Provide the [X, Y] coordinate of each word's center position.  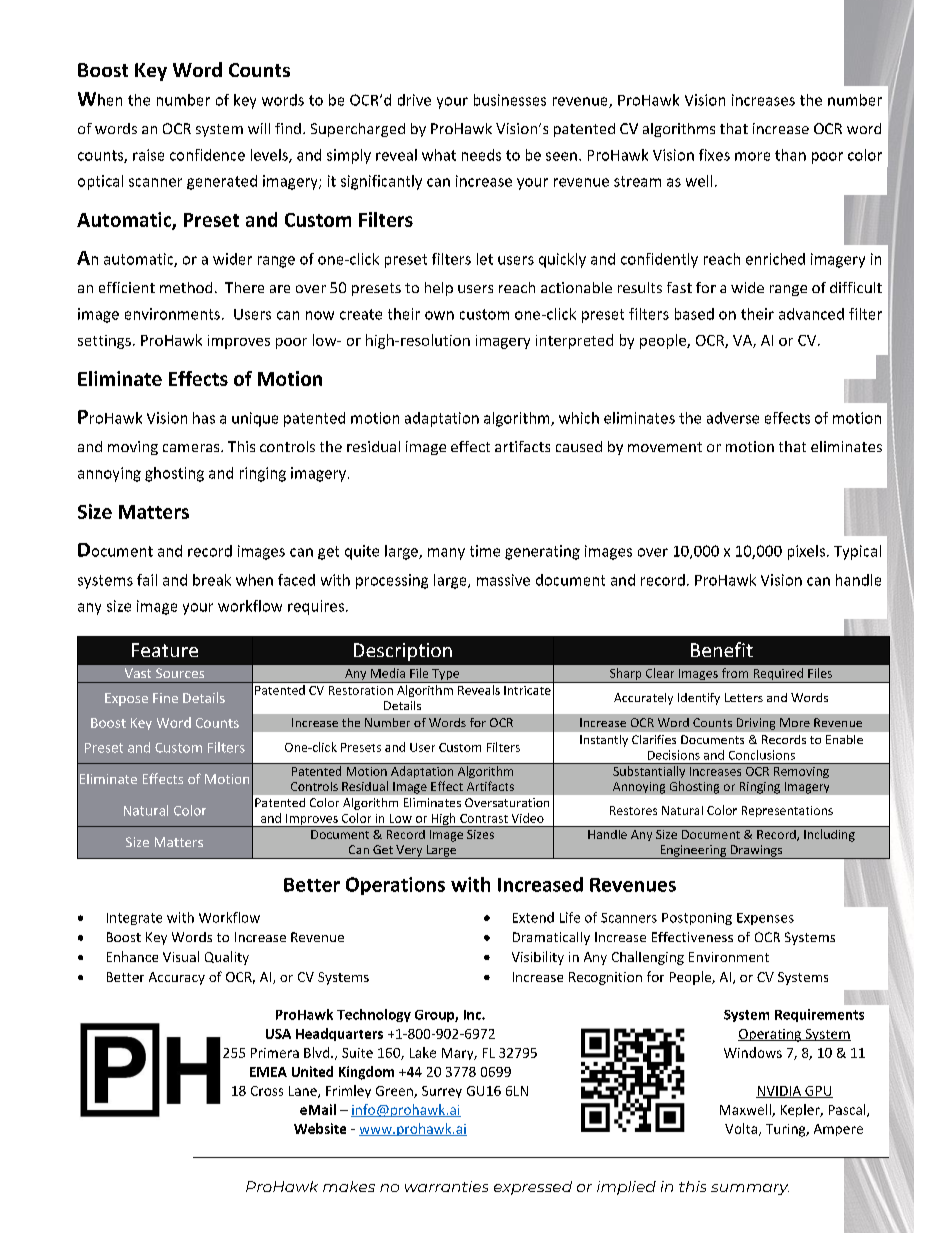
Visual [181, 956]
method [186, 287]
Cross [267, 1091]
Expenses [765, 919]
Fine [165, 698]
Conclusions [762, 755]
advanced [811, 314]
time [485, 551]
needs [481, 155]
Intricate [527, 690]
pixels [806, 552]
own [439, 315]
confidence [207, 155]
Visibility [538, 958]
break [212, 580]
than [790, 155]
